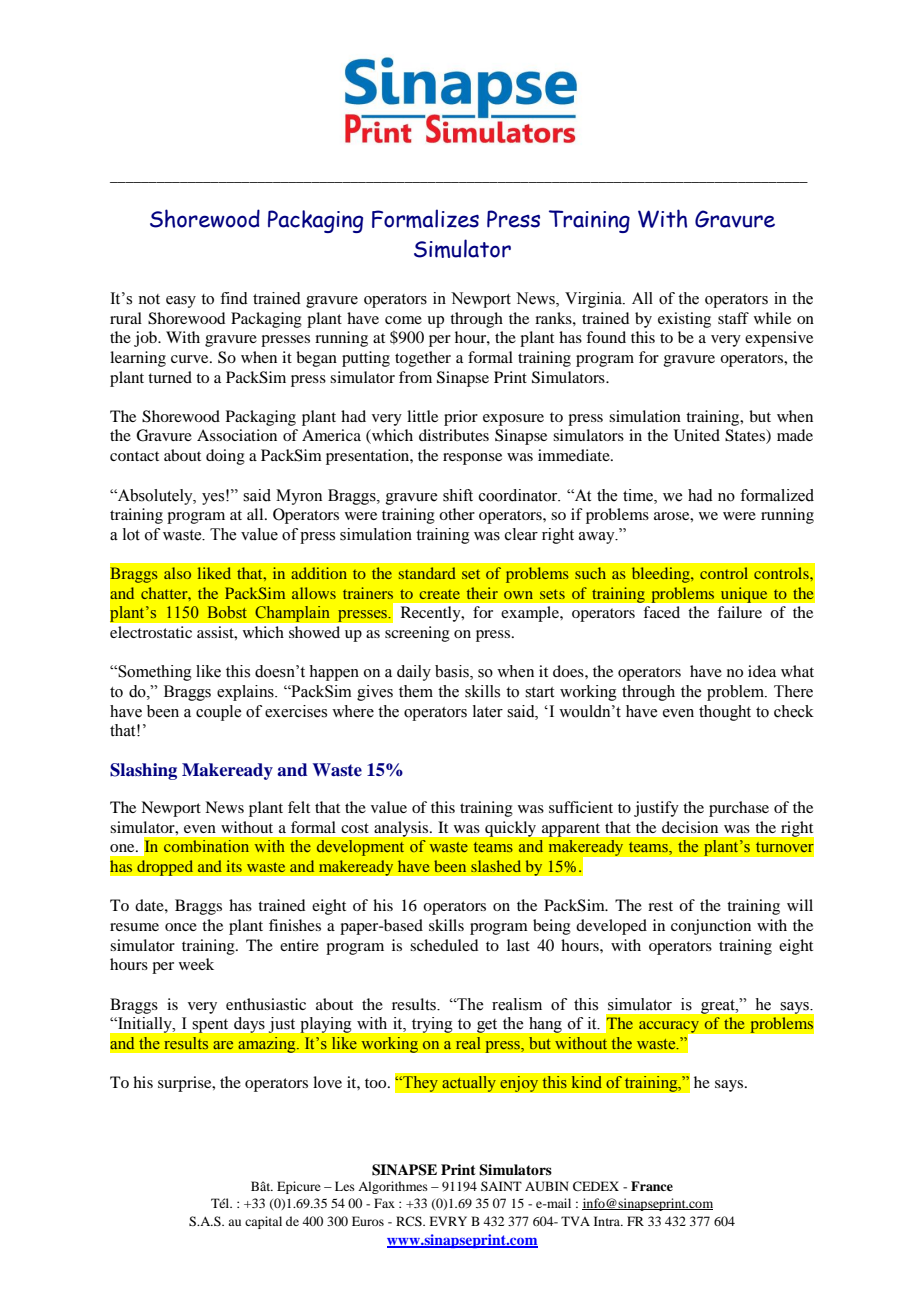  Describe the element at coordinates (403, 320) in the screenshot. I see `come` at that location.
